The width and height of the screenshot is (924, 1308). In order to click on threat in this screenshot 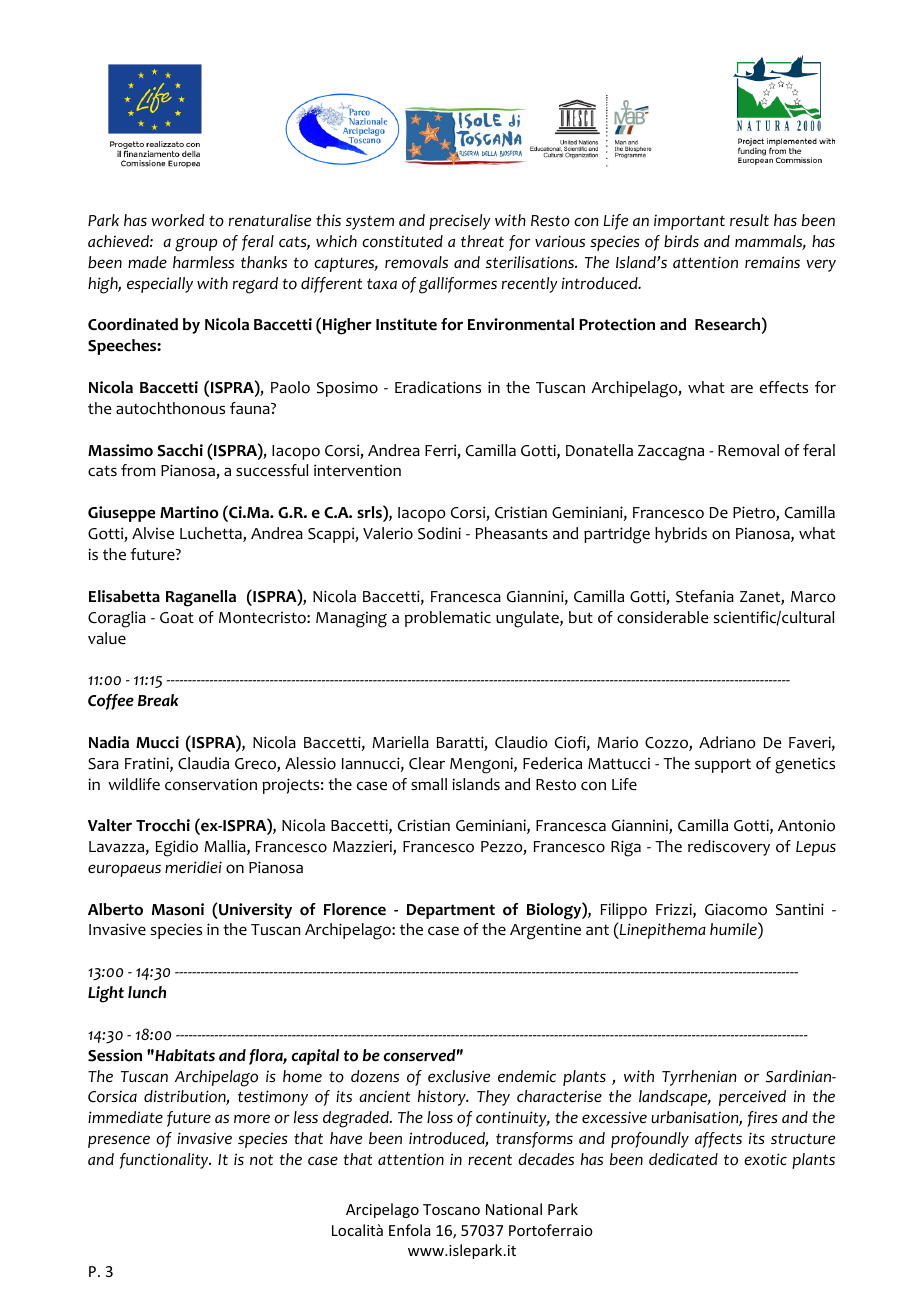, I will do `click(482, 241)`.
